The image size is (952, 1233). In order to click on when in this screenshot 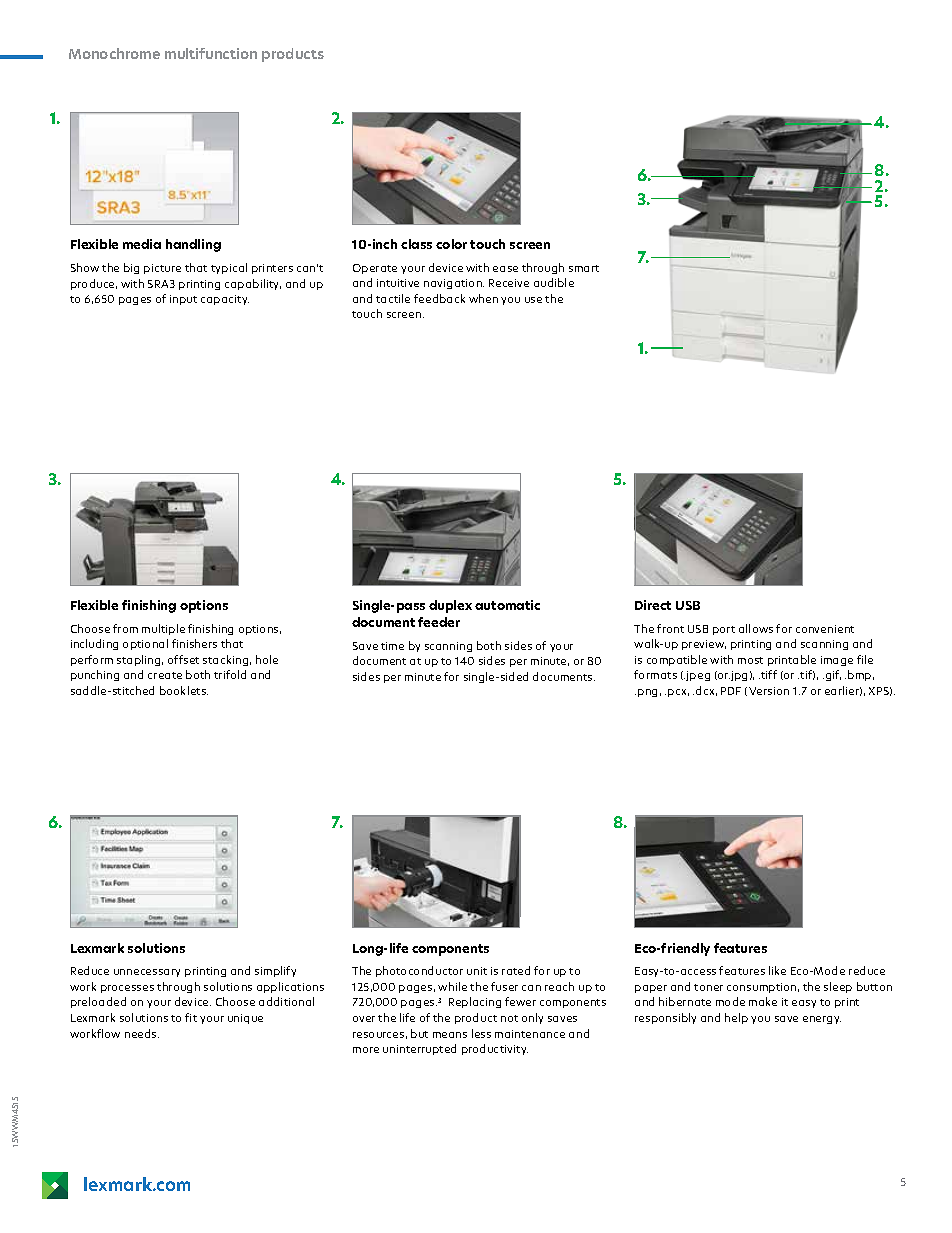, I will do `click(483, 298)`.
